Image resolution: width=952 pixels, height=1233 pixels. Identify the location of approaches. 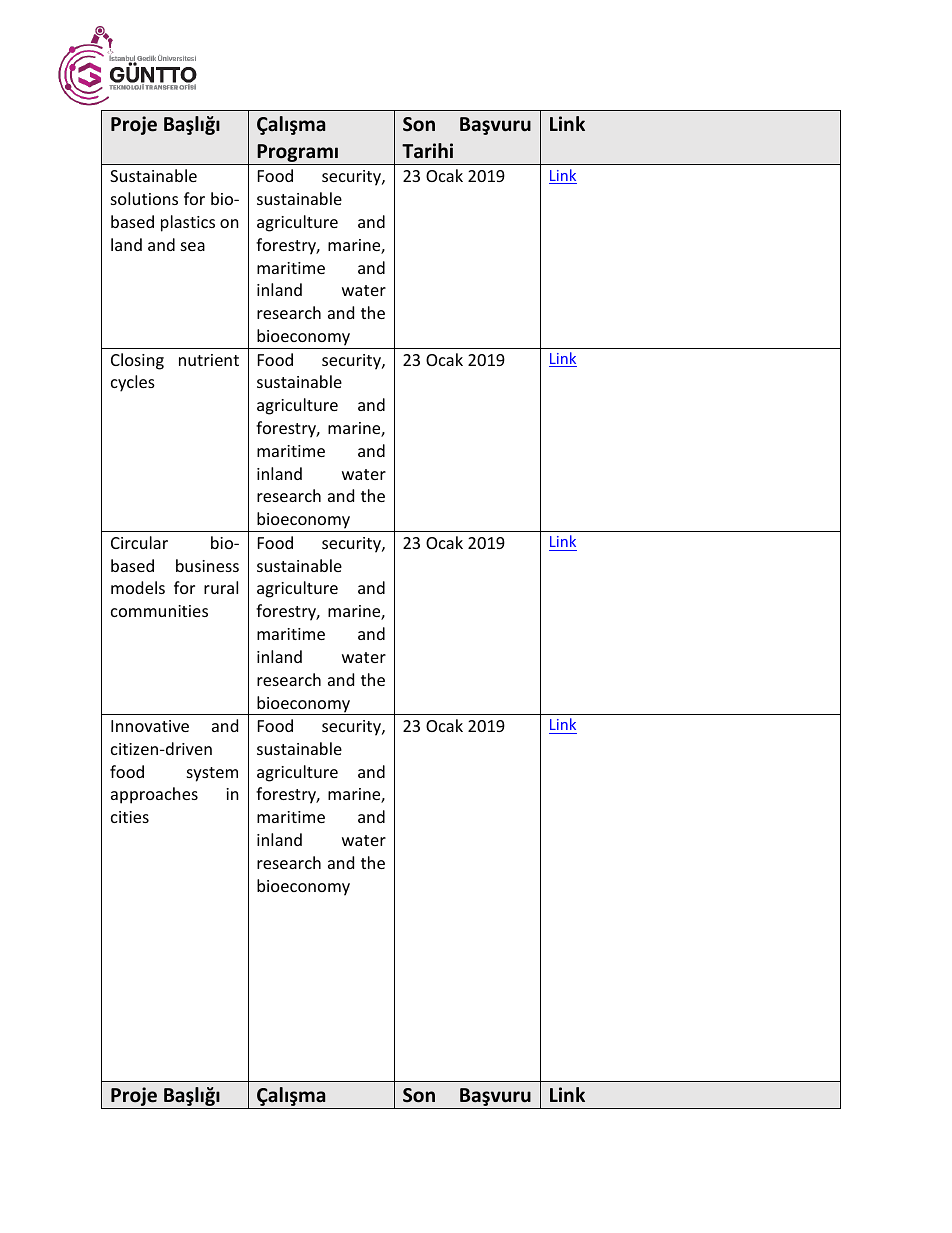
(154, 795).
